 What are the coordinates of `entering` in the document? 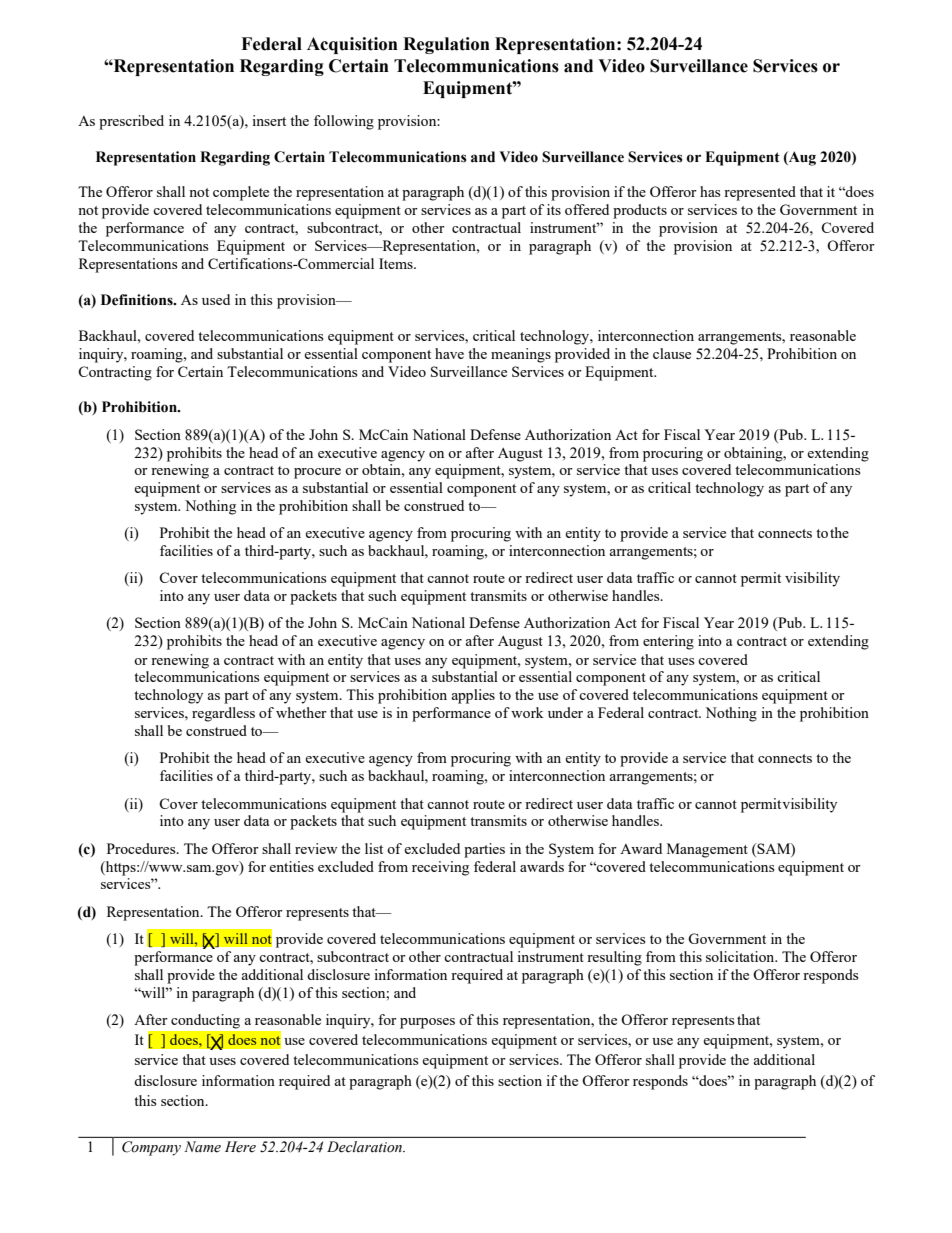 It's located at (668, 642).
